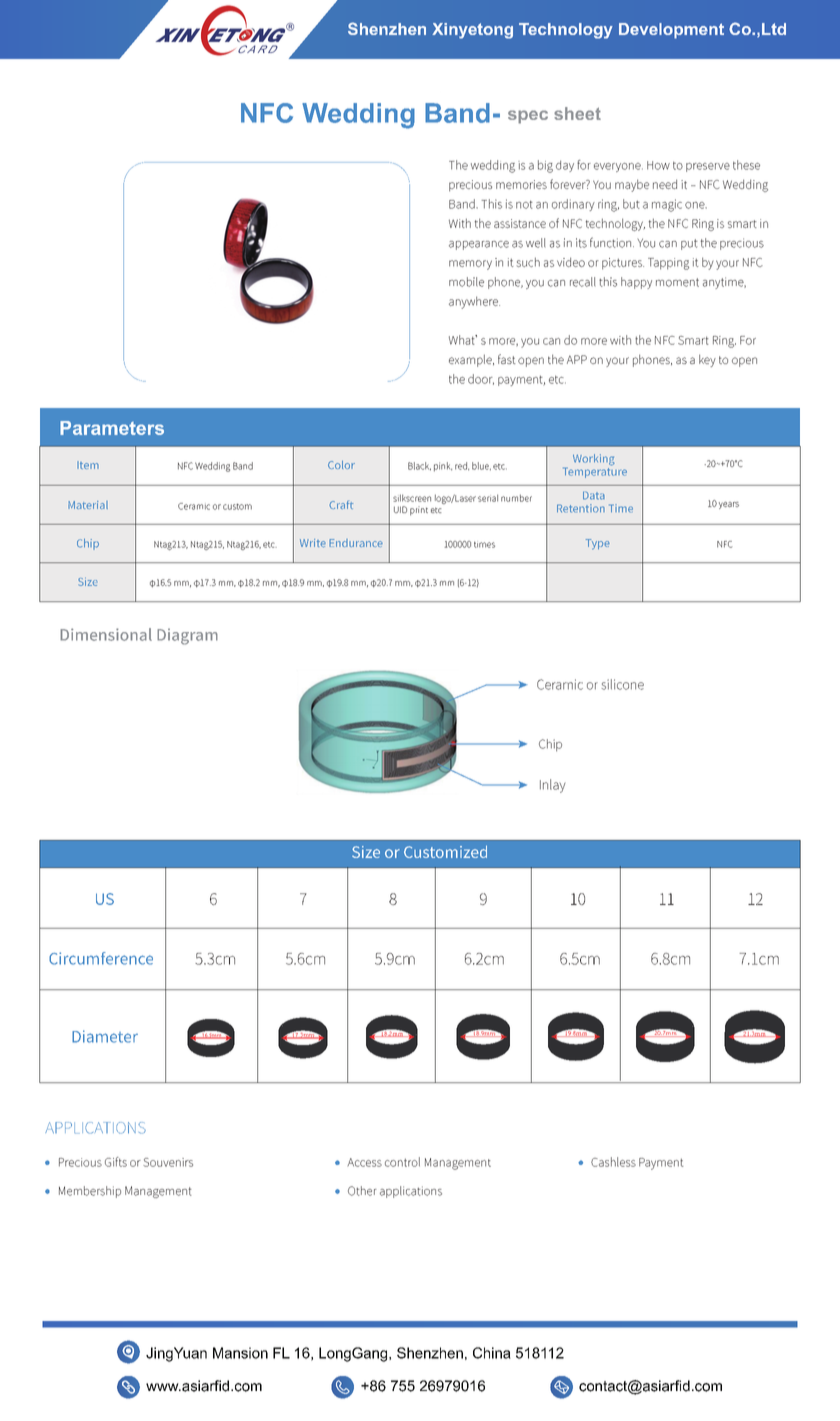 Image resolution: width=840 pixels, height=1421 pixels. I want to click on appearance, so click(479, 245).
